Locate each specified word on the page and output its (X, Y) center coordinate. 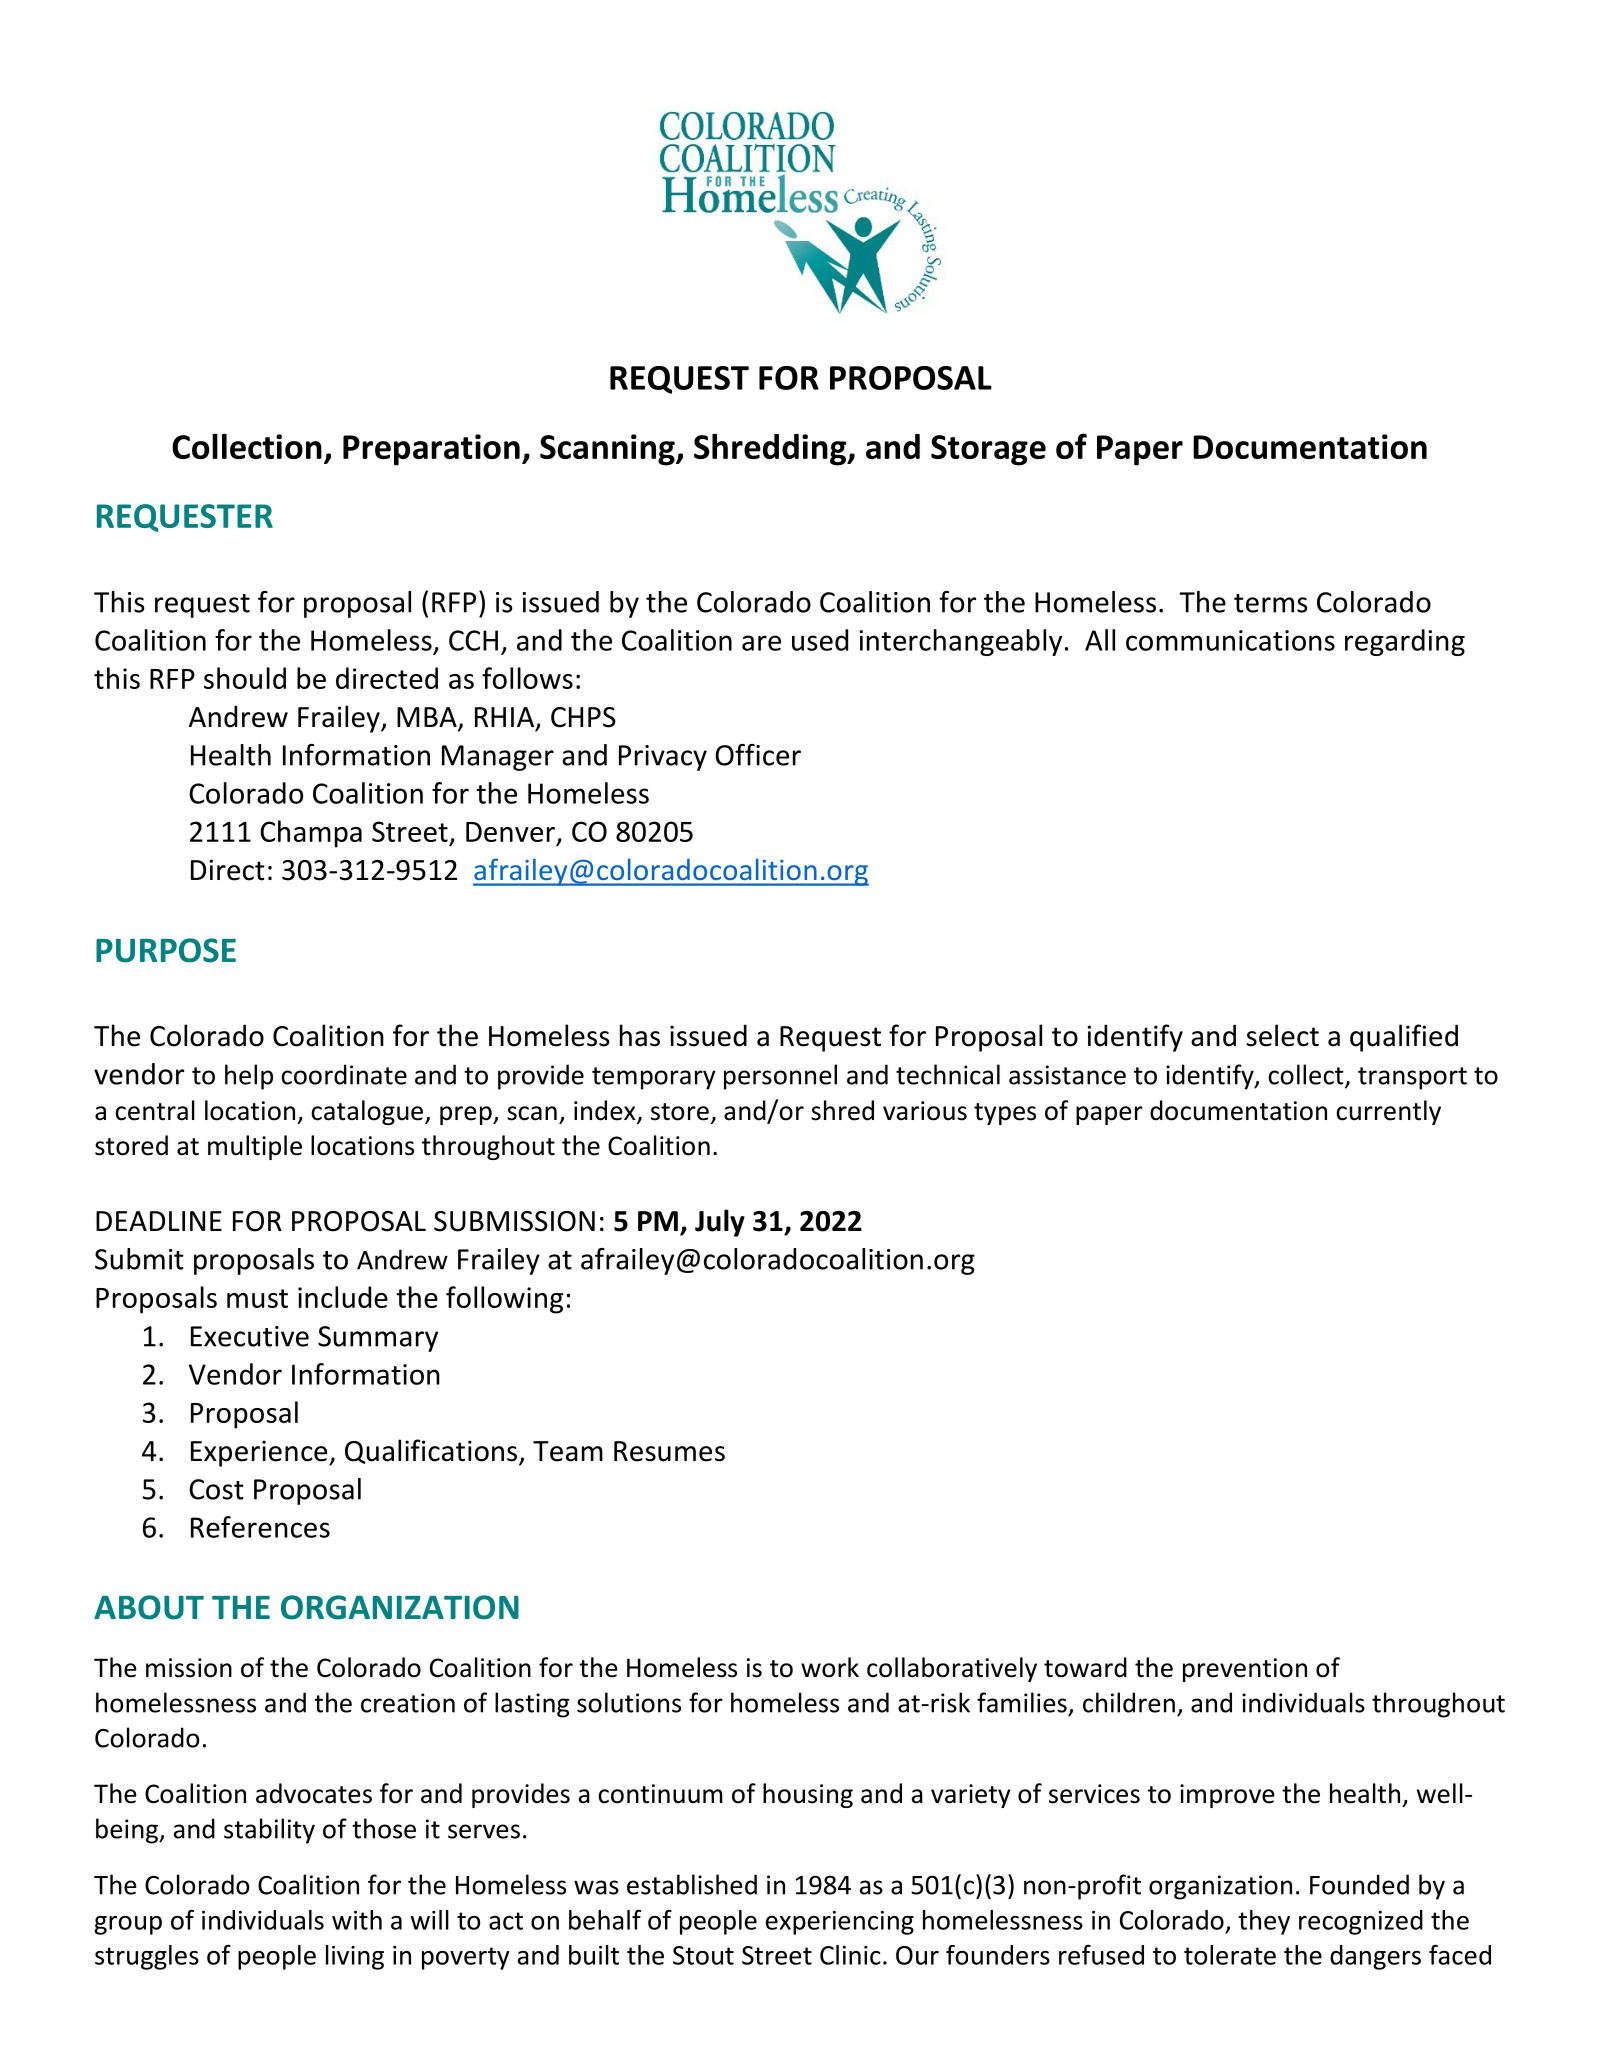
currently (1388, 1112)
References (260, 1527)
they (1264, 1922)
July (720, 1223)
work (830, 1667)
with (357, 1920)
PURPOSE (166, 950)
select (1282, 1035)
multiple (255, 1147)
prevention (1245, 1670)
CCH (473, 640)
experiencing (840, 1923)
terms (1271, 603)
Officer (758, 755)
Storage (988, 450)
